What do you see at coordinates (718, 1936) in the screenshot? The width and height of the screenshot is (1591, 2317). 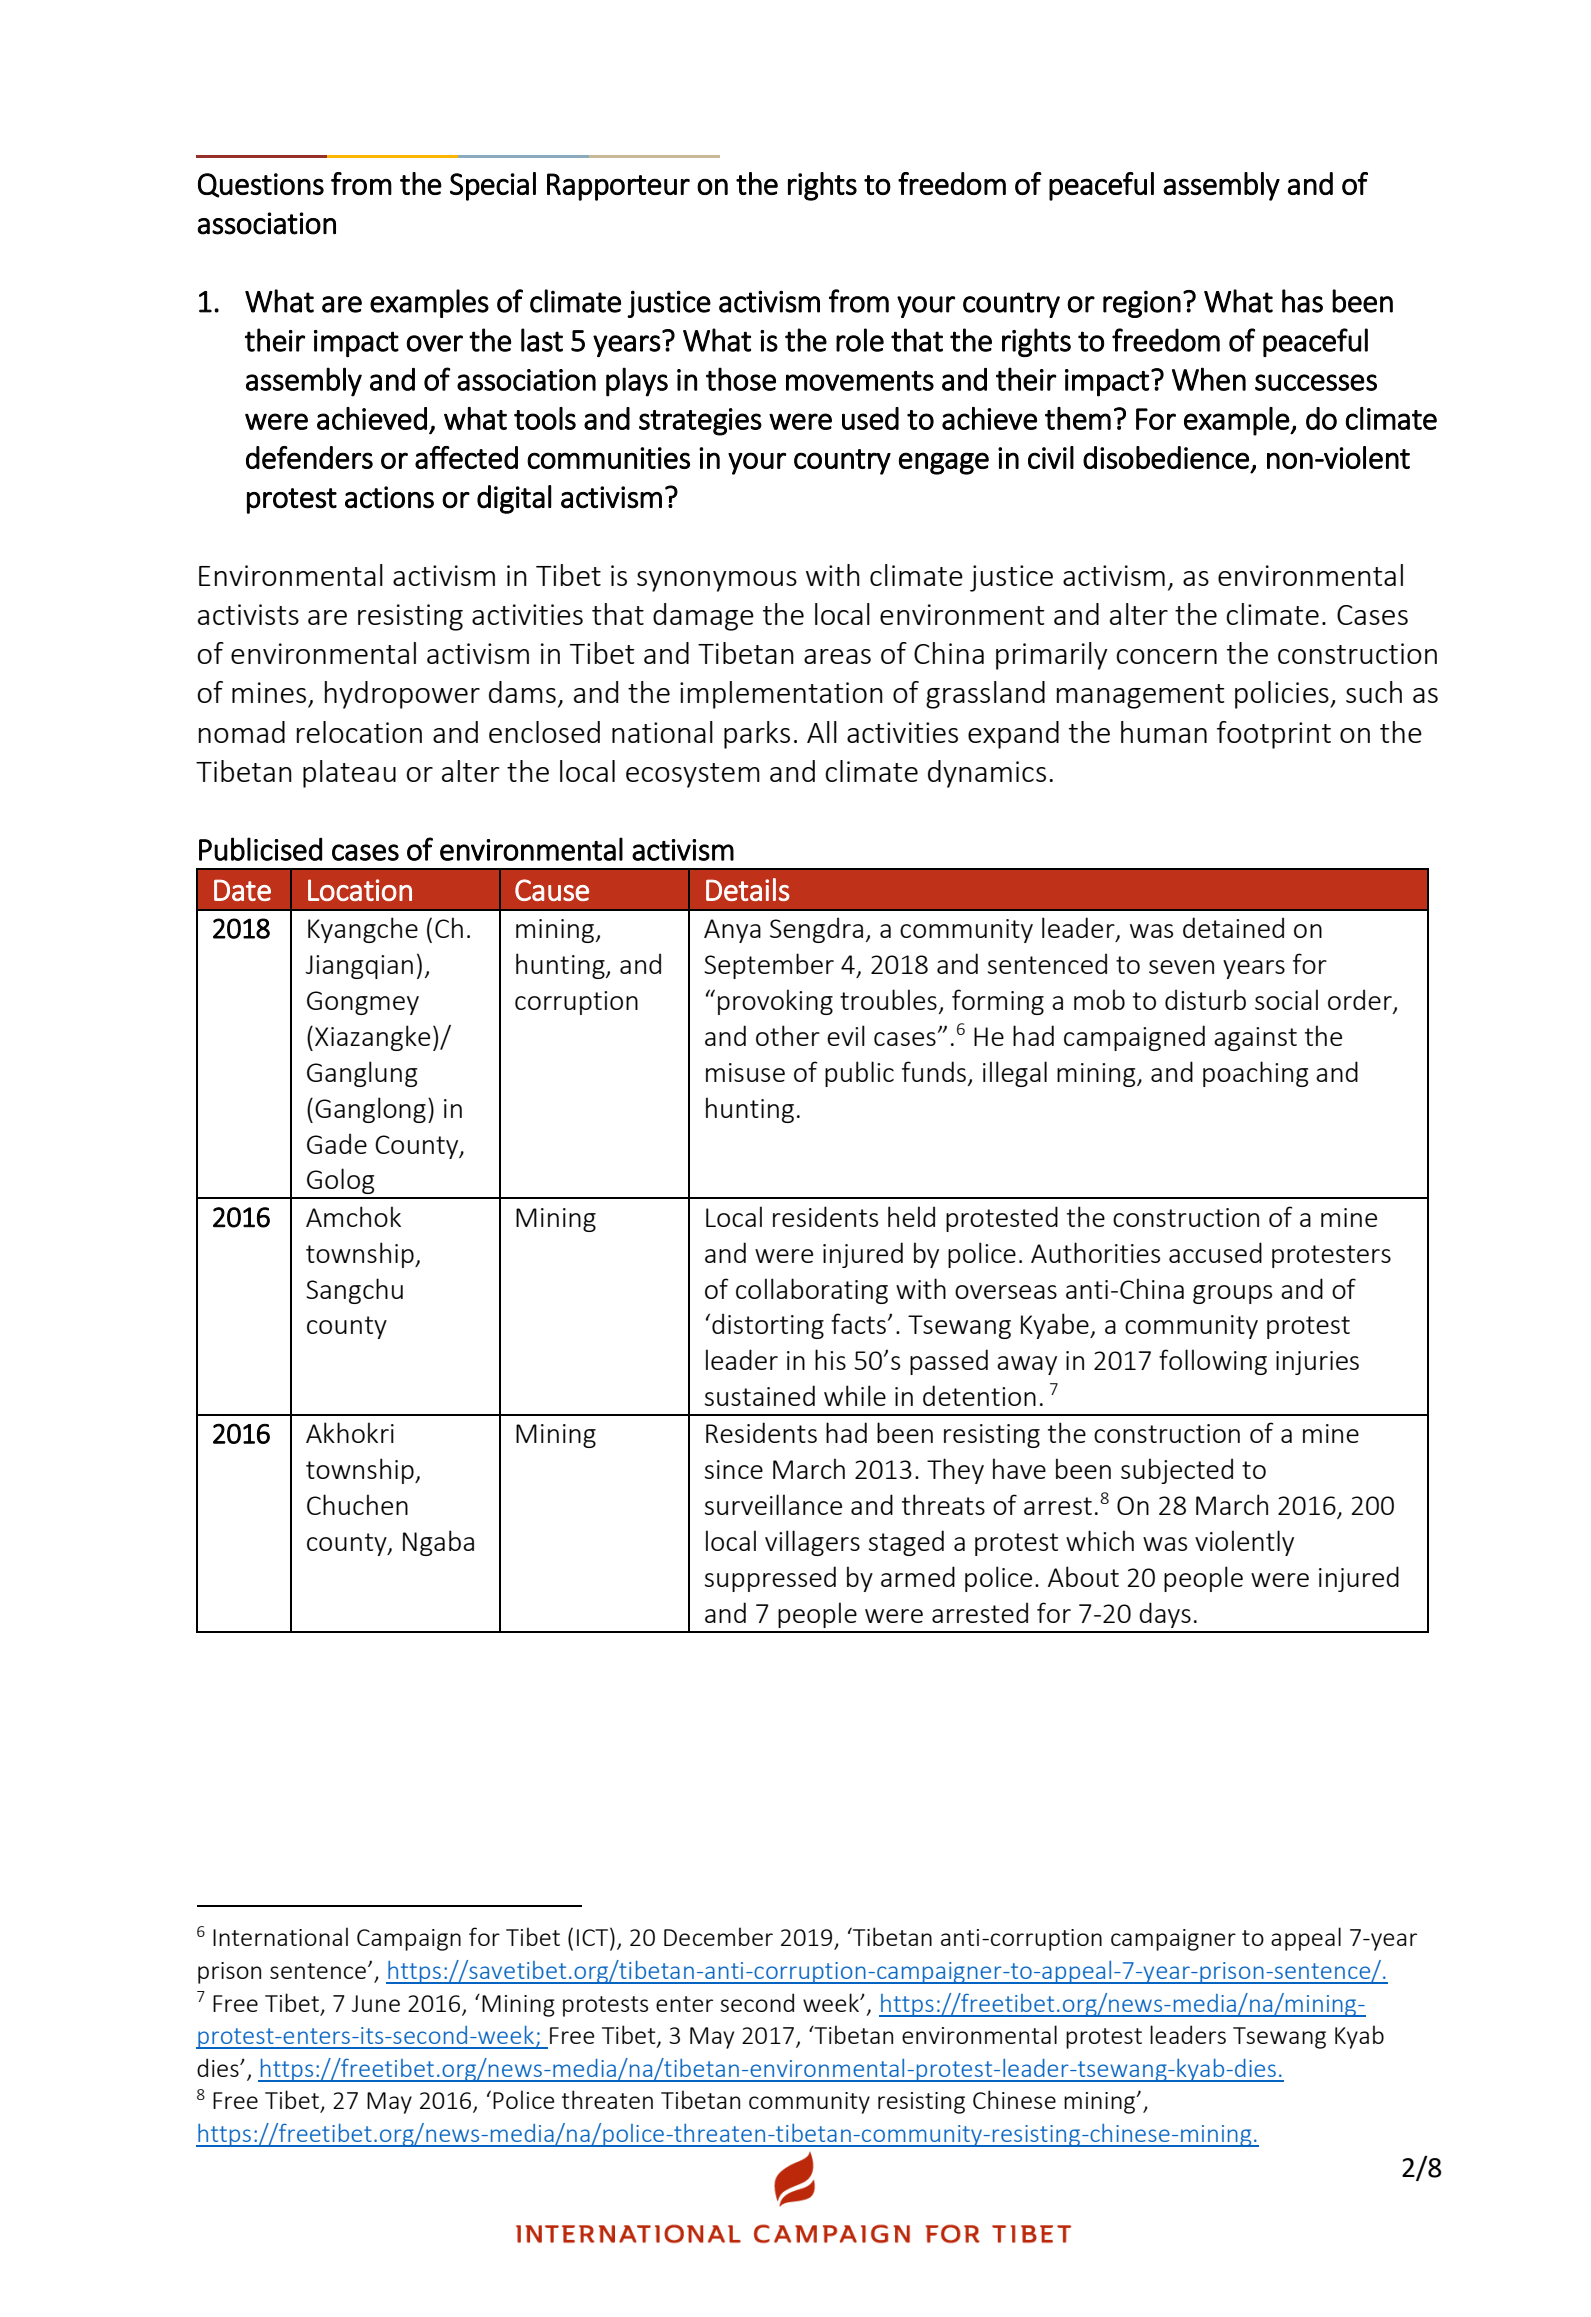 I see `December` at bounding box center [718, 1936].
